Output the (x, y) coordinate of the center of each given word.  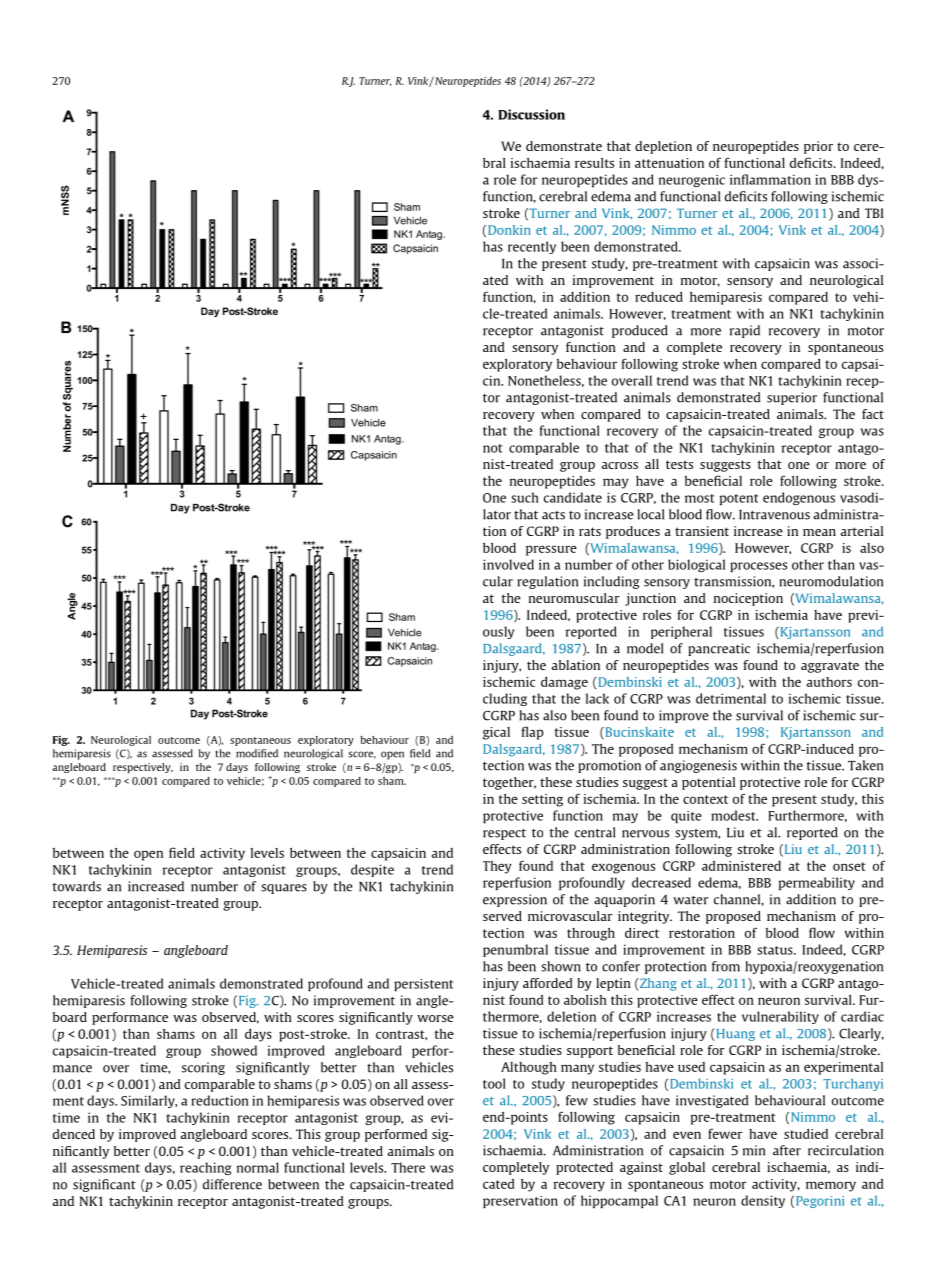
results (594, 163)
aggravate (830, 667)
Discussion (531, 114)
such (525, 497)
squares (284, 889)
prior (818, 147)
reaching (206, 1168)
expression (515, 900)
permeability (817, 883)
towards (77, 886)
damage (564, 683)
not (492, 448)
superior (792, 398)
